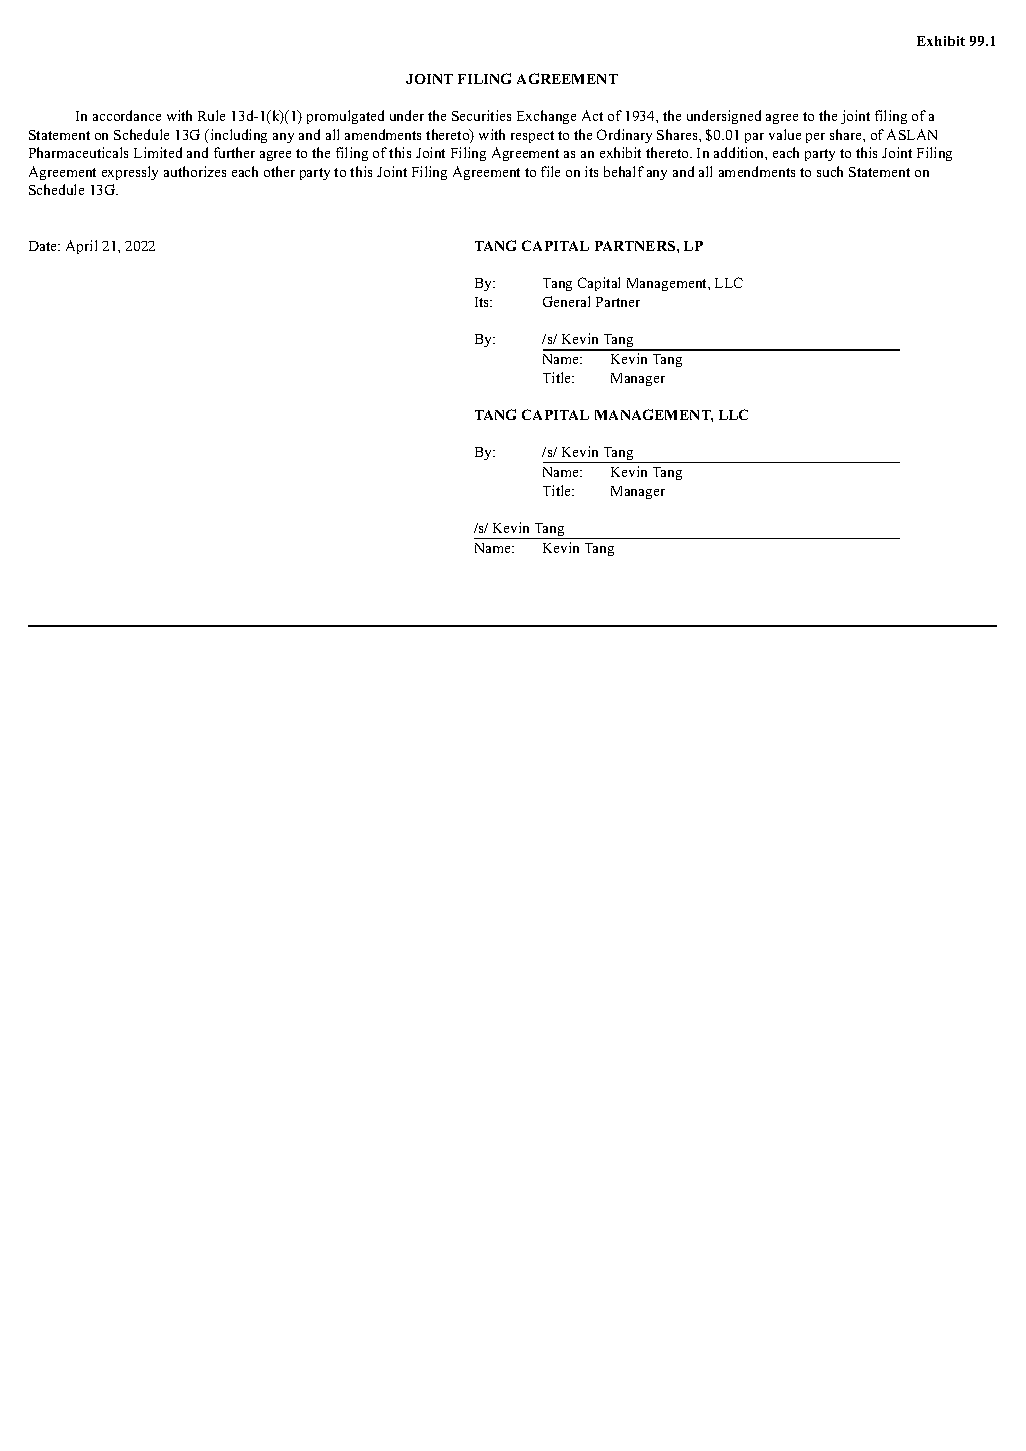  I want to click on Securities, so click(481, 115).
